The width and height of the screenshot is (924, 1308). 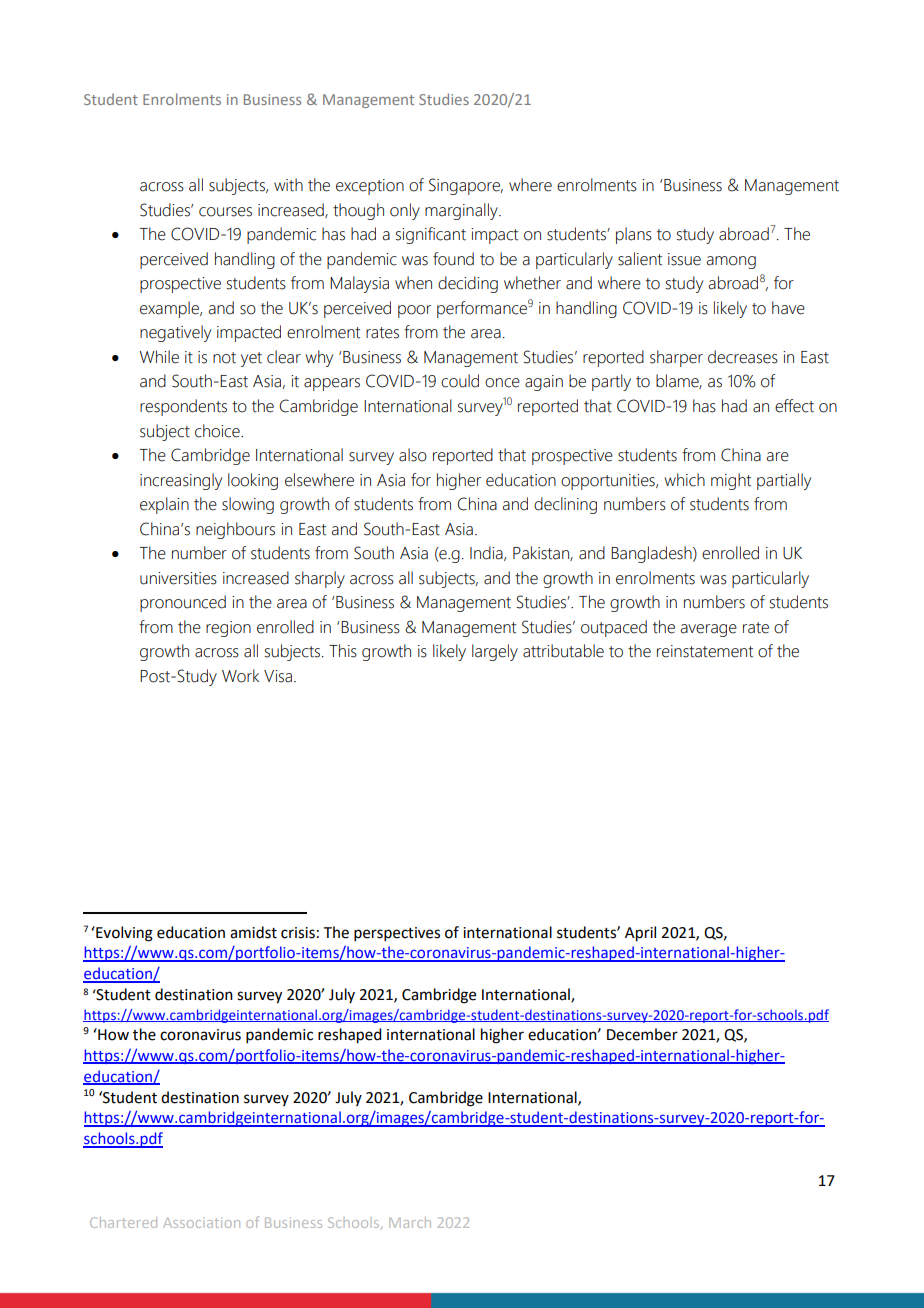 What do you see at coordinates (684, 259) in the screenshot?
I see `issue` at bounding box center [684, 259].
